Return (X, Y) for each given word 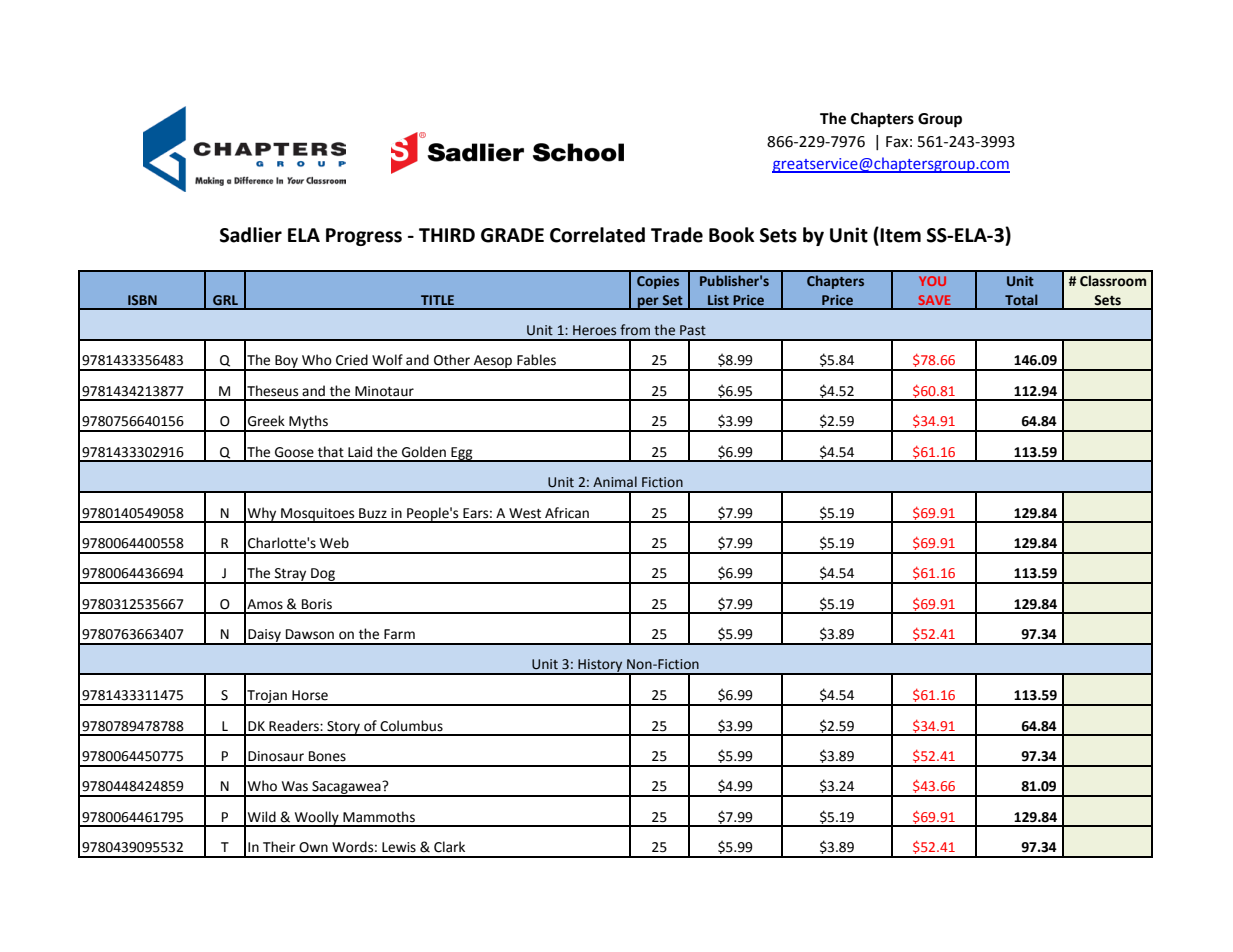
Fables (536, 360)
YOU (932, 281)
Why (262, 515)
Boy (286, 363)
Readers (295, 726)
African (567, 513)
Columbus (411, 726)
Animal (615, 481)
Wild (262, 817)
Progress (364, 237)
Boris (317, 604)
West (525, 513)
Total (1021, 299)
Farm (399, 634)
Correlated (597, 235)
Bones (327, 756)
